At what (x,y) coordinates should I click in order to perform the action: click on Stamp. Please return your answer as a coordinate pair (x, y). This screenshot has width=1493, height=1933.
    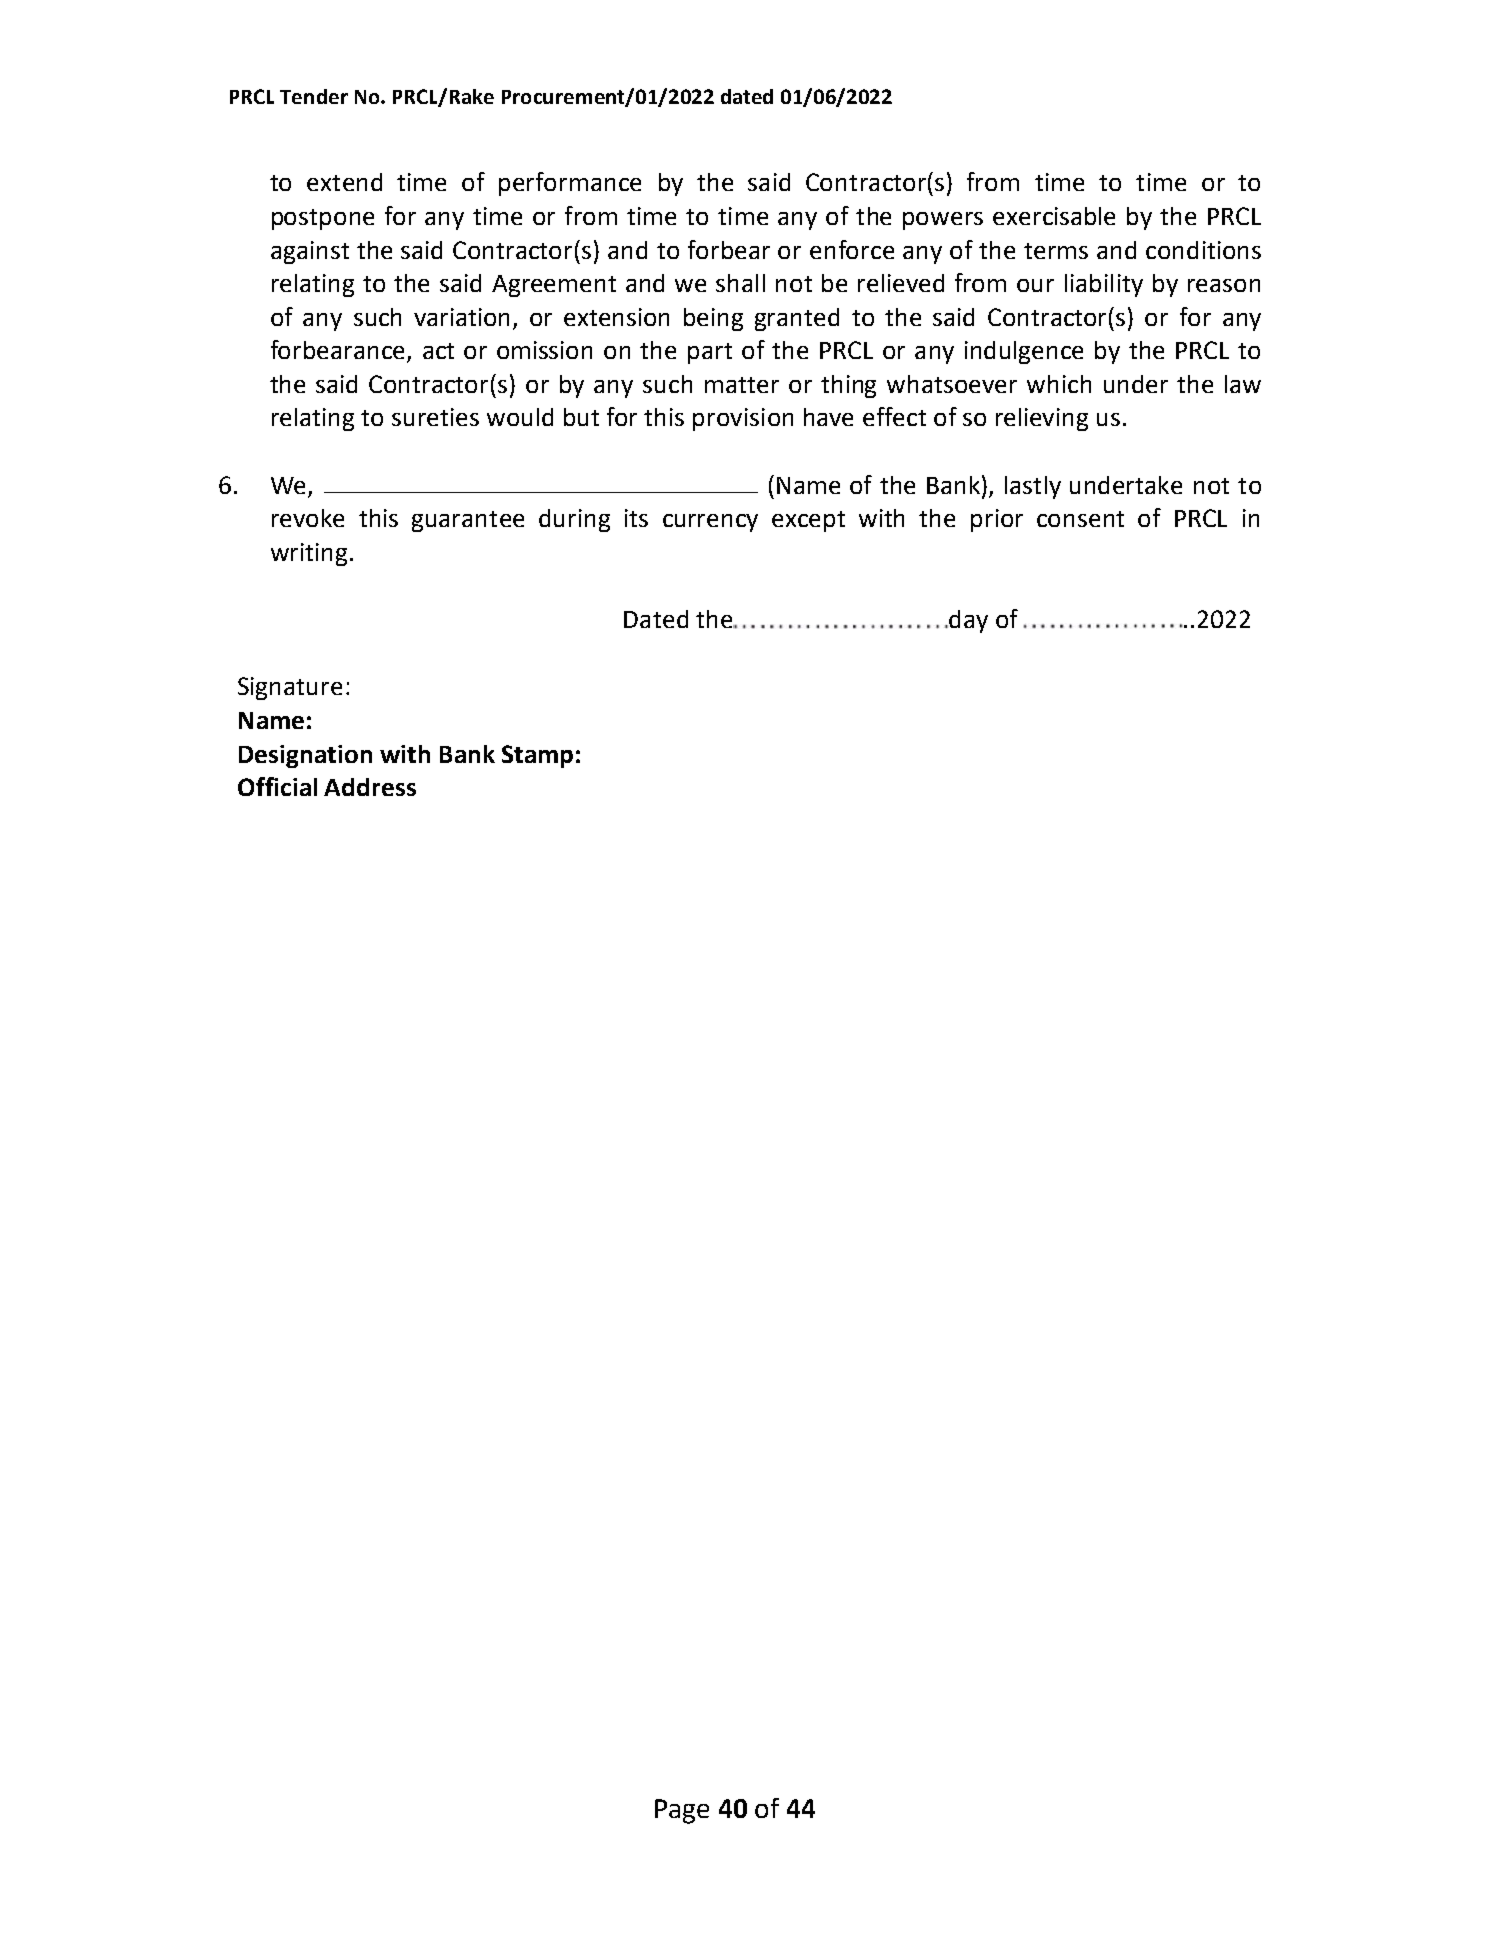
    Looking at the image, I should click on (537, 756).
